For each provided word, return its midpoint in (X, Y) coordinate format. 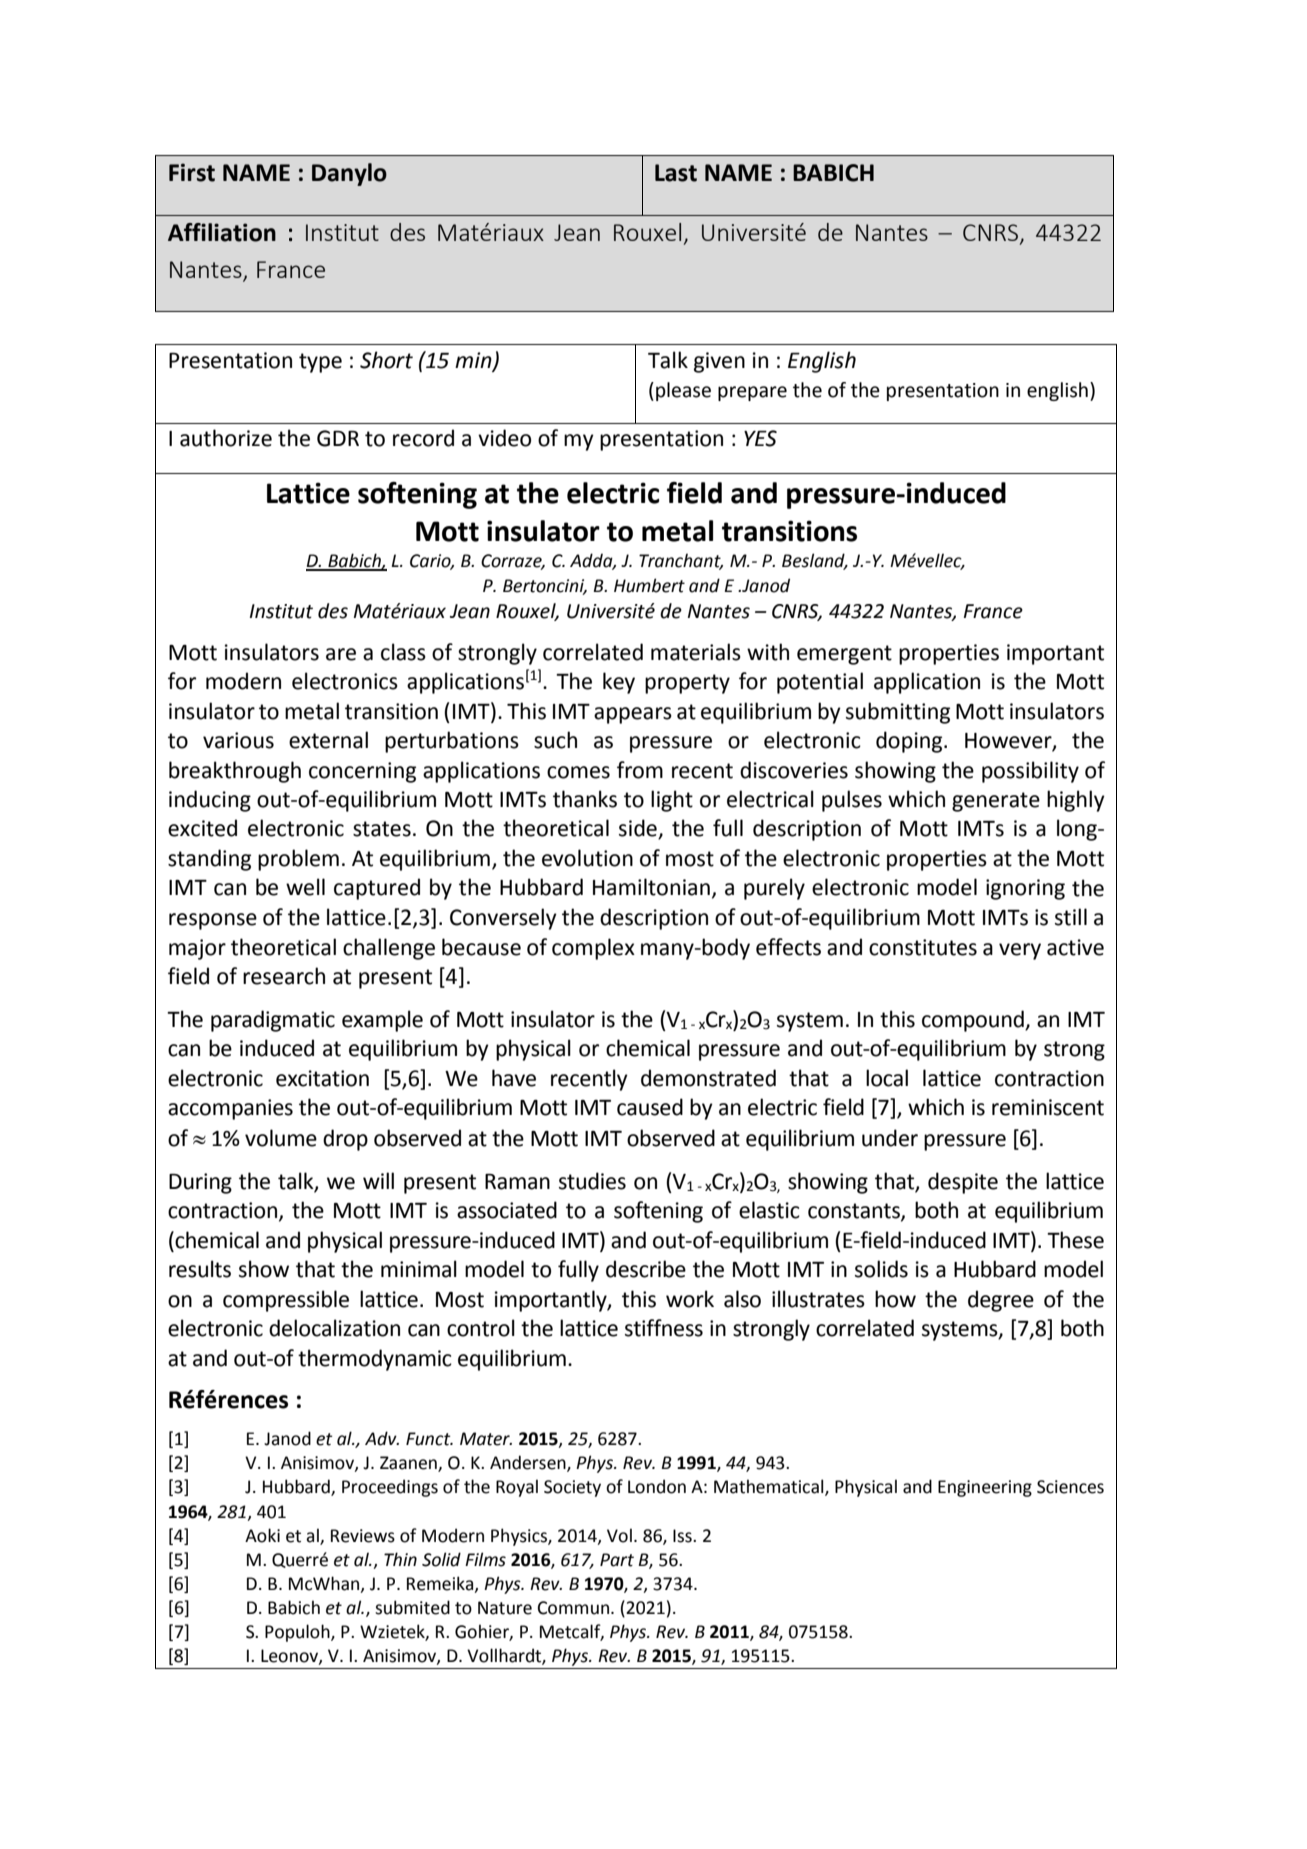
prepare (752, 393)
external (328, 740)
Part (617, 1560)
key (619, 683)
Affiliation (222, 232)
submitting (898, 713)
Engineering (985, 1488)
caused (650, 1107)
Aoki (262, 1535)
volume (281, 1138)
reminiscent (1048, 1107)
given (719, 362)
